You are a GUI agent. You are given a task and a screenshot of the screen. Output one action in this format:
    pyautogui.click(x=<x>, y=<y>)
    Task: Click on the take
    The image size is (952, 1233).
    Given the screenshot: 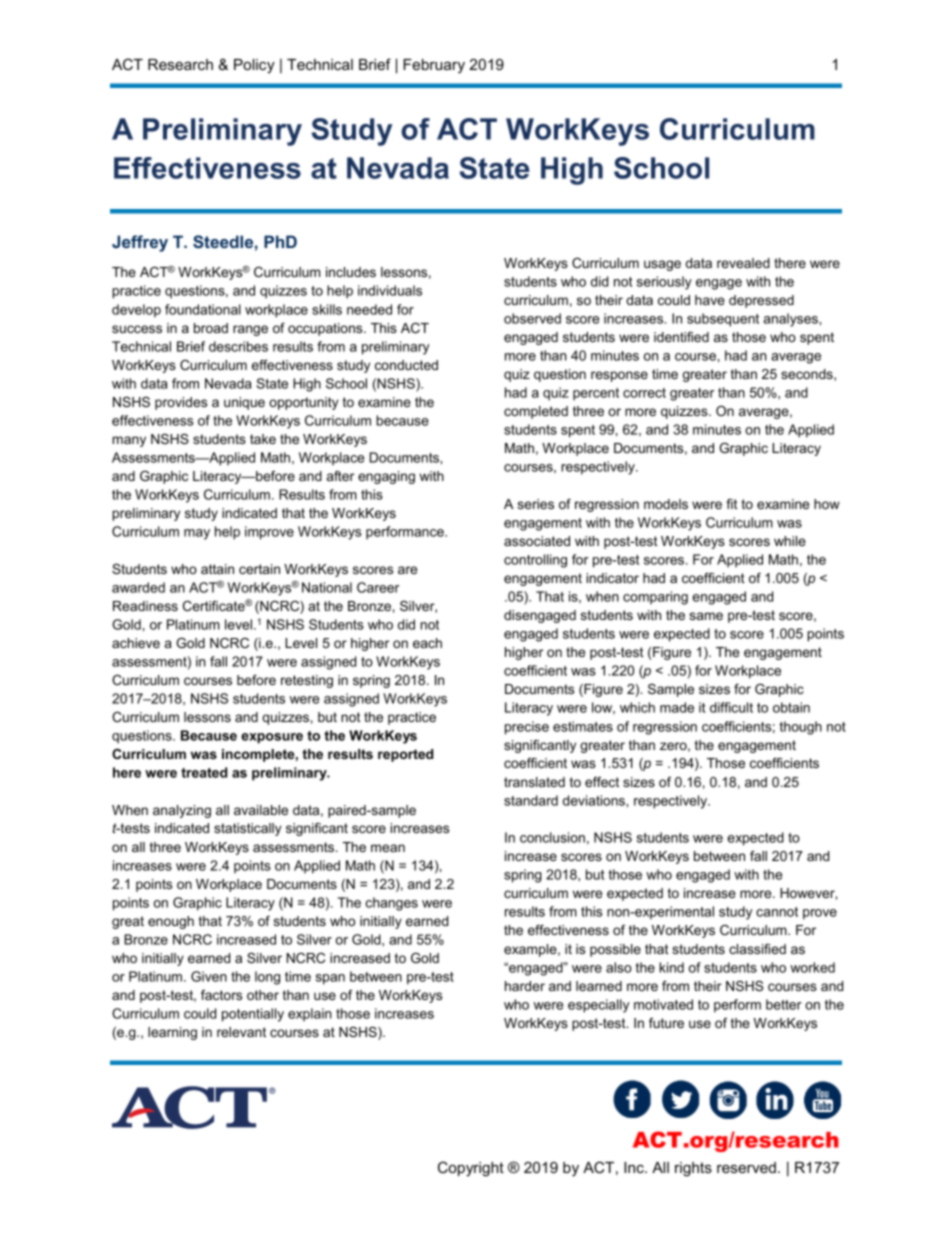 What is the action you would take?
    pyautogui.click(x=263, y=439)
